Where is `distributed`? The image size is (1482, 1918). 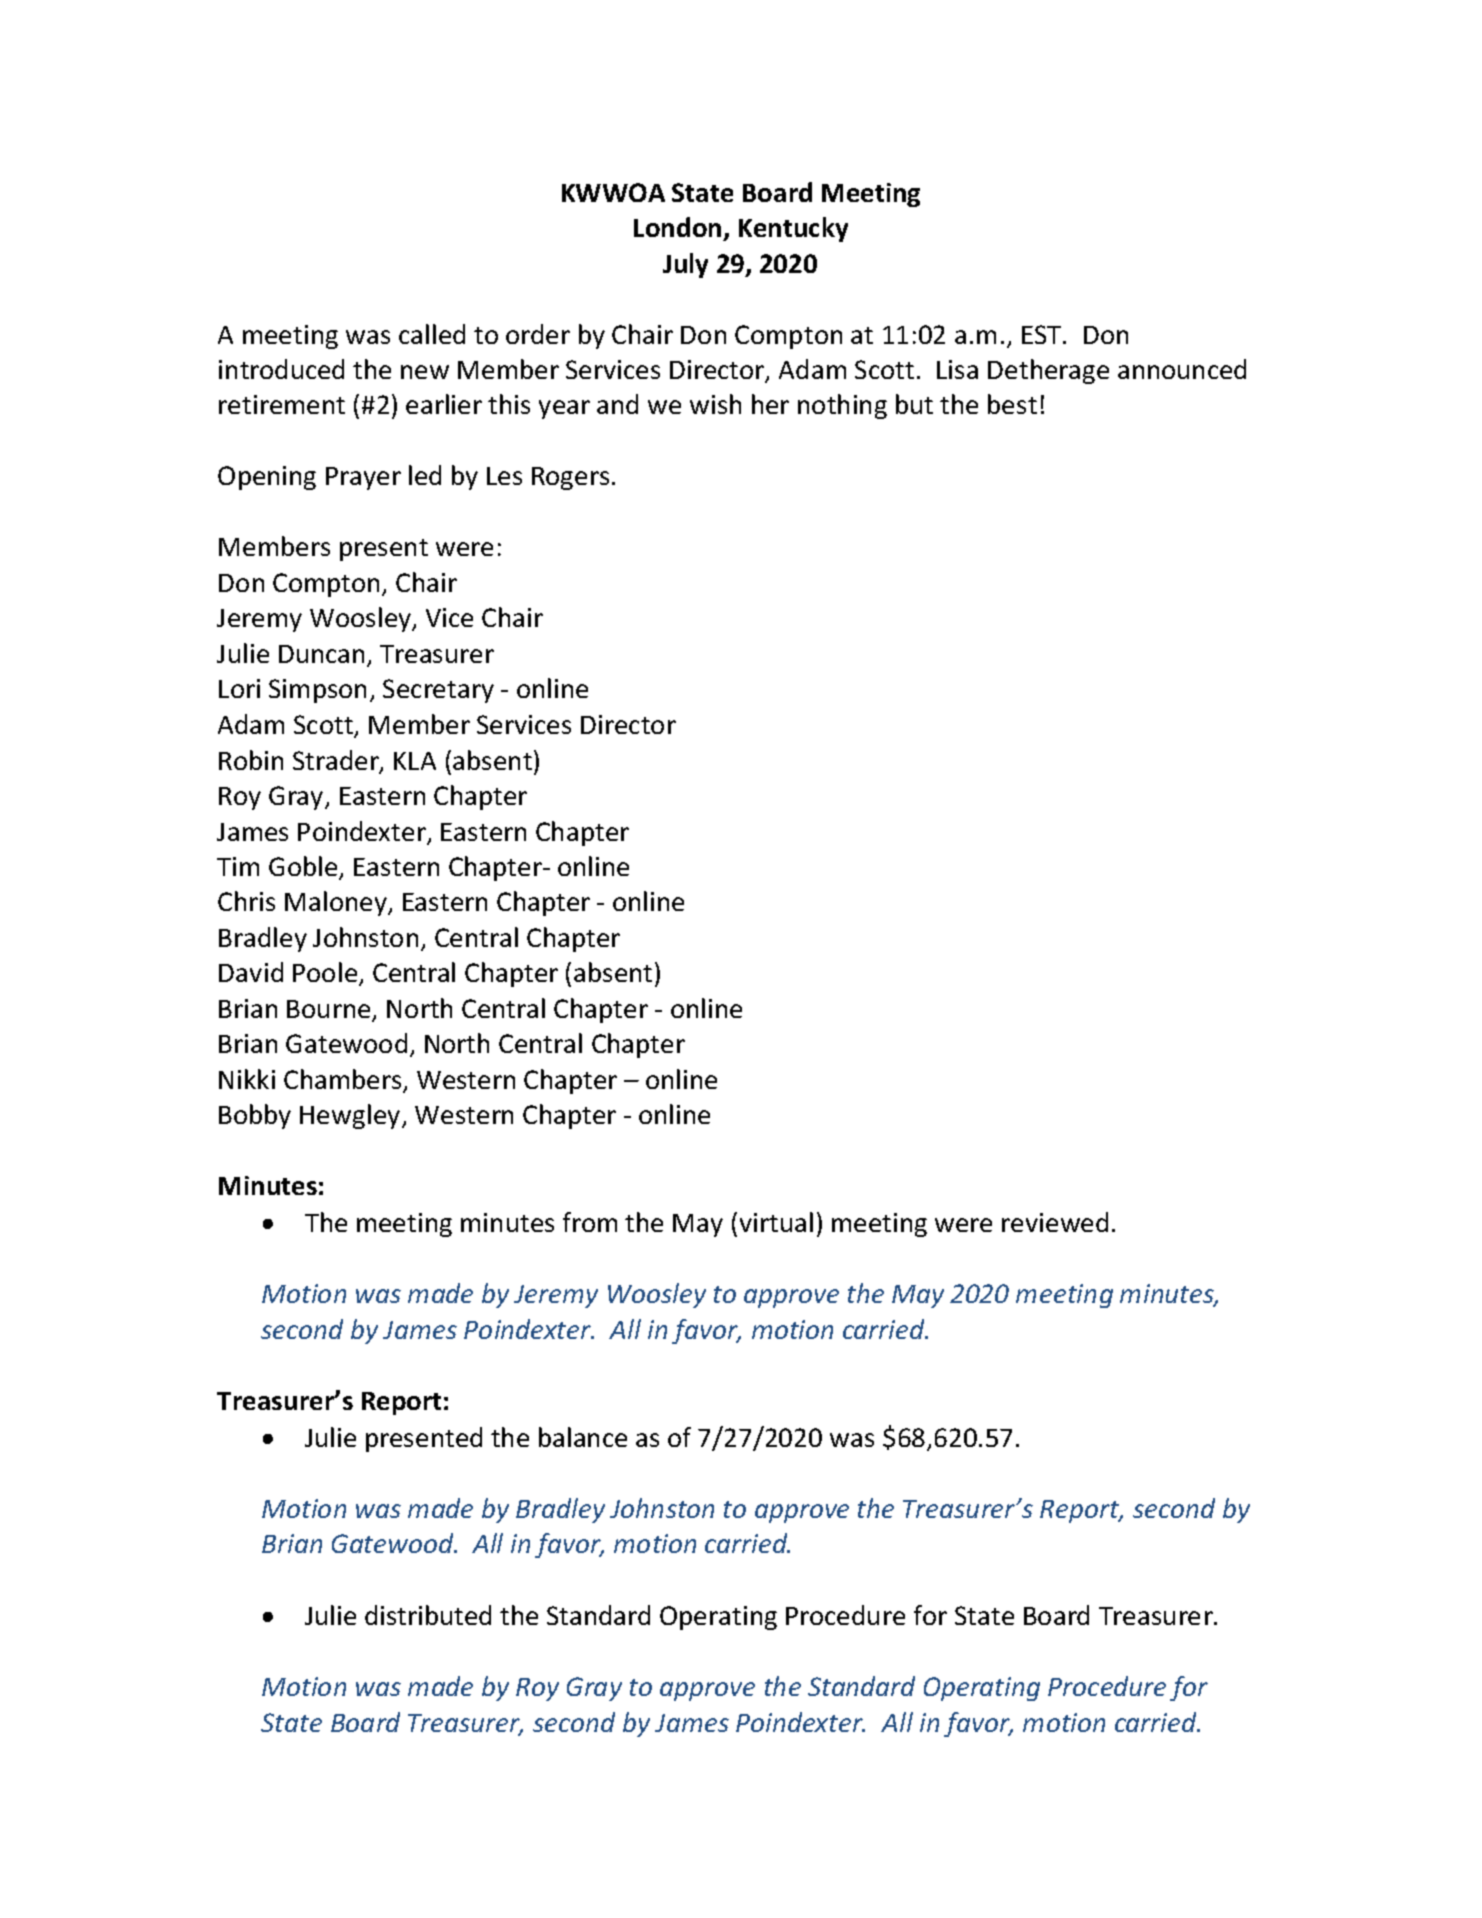 distributed is located at coordinates (428, 1615).
